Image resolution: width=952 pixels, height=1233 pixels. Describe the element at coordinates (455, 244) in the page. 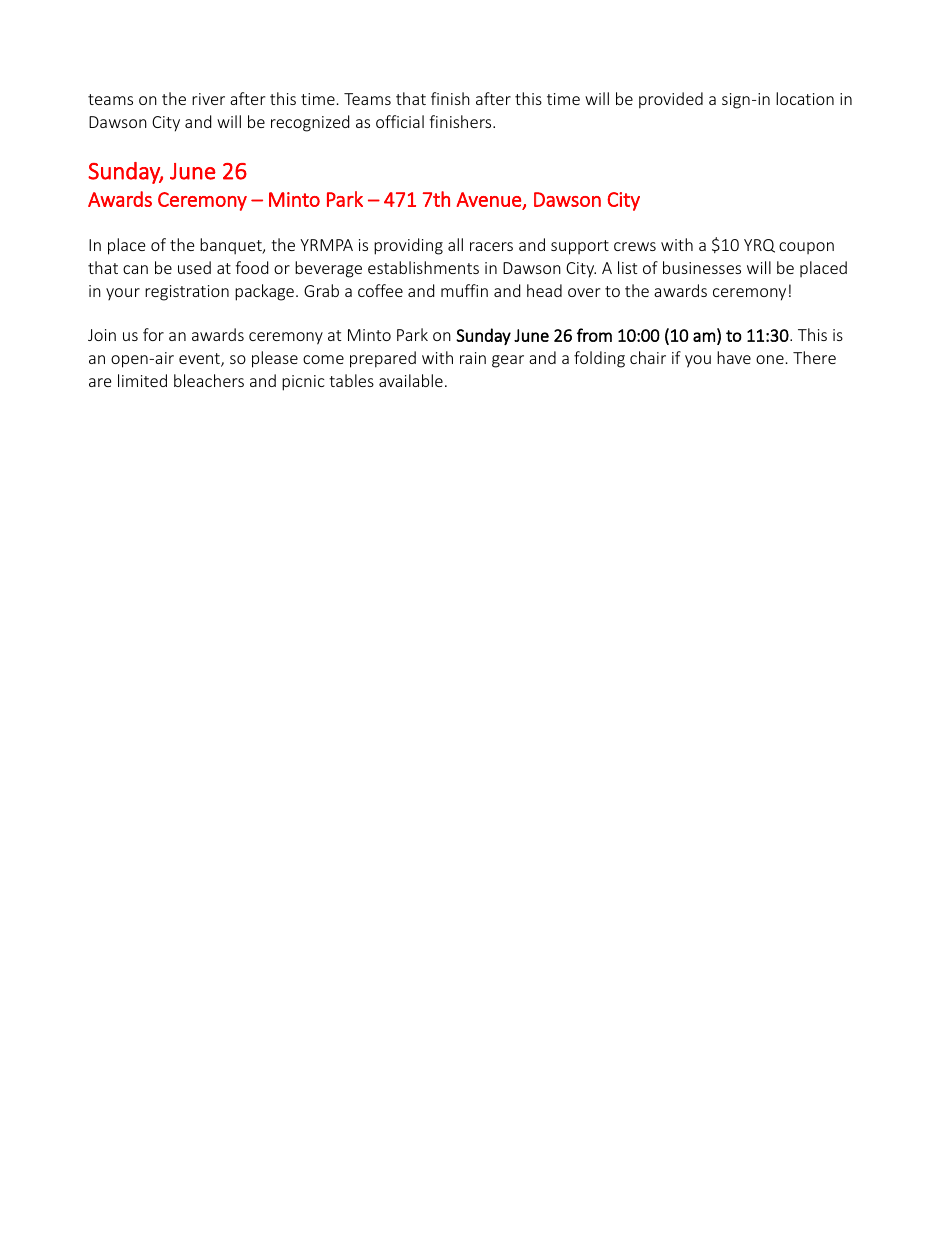

I see `all` at that location.
